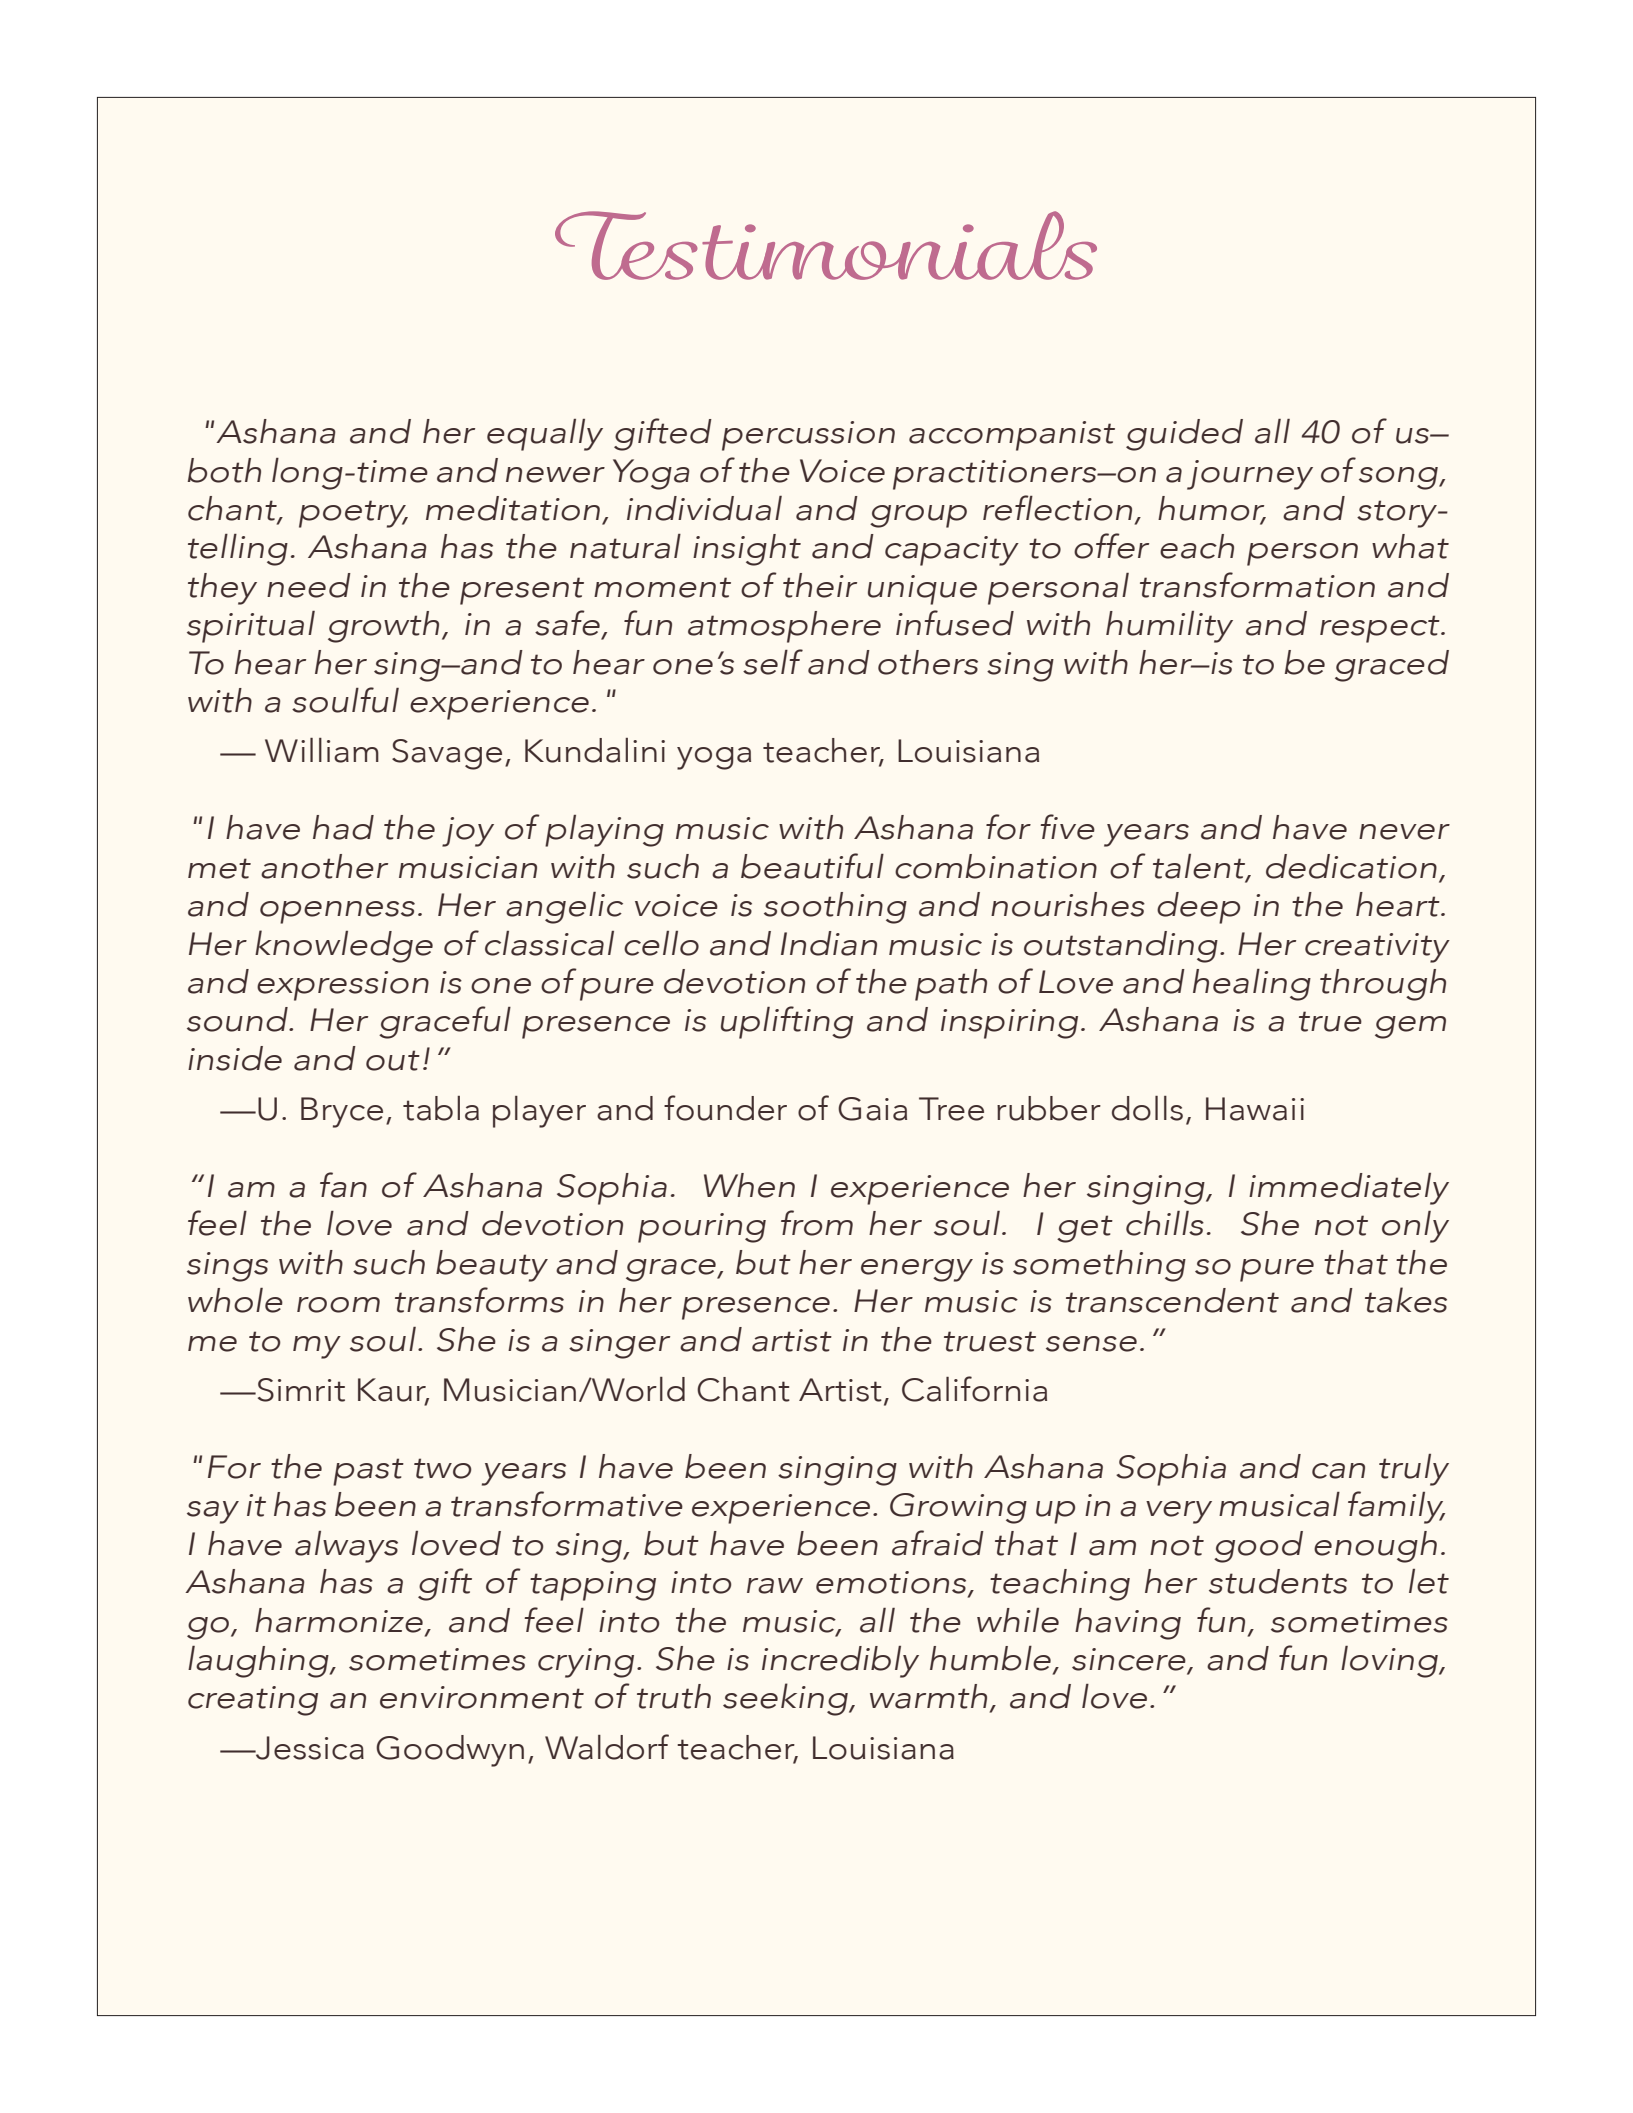 The height and width of the screenshot is (2113, 1633). Describe the element at coordinates (309, 1748) in the screenshot. I see `Jessica` at that location.
